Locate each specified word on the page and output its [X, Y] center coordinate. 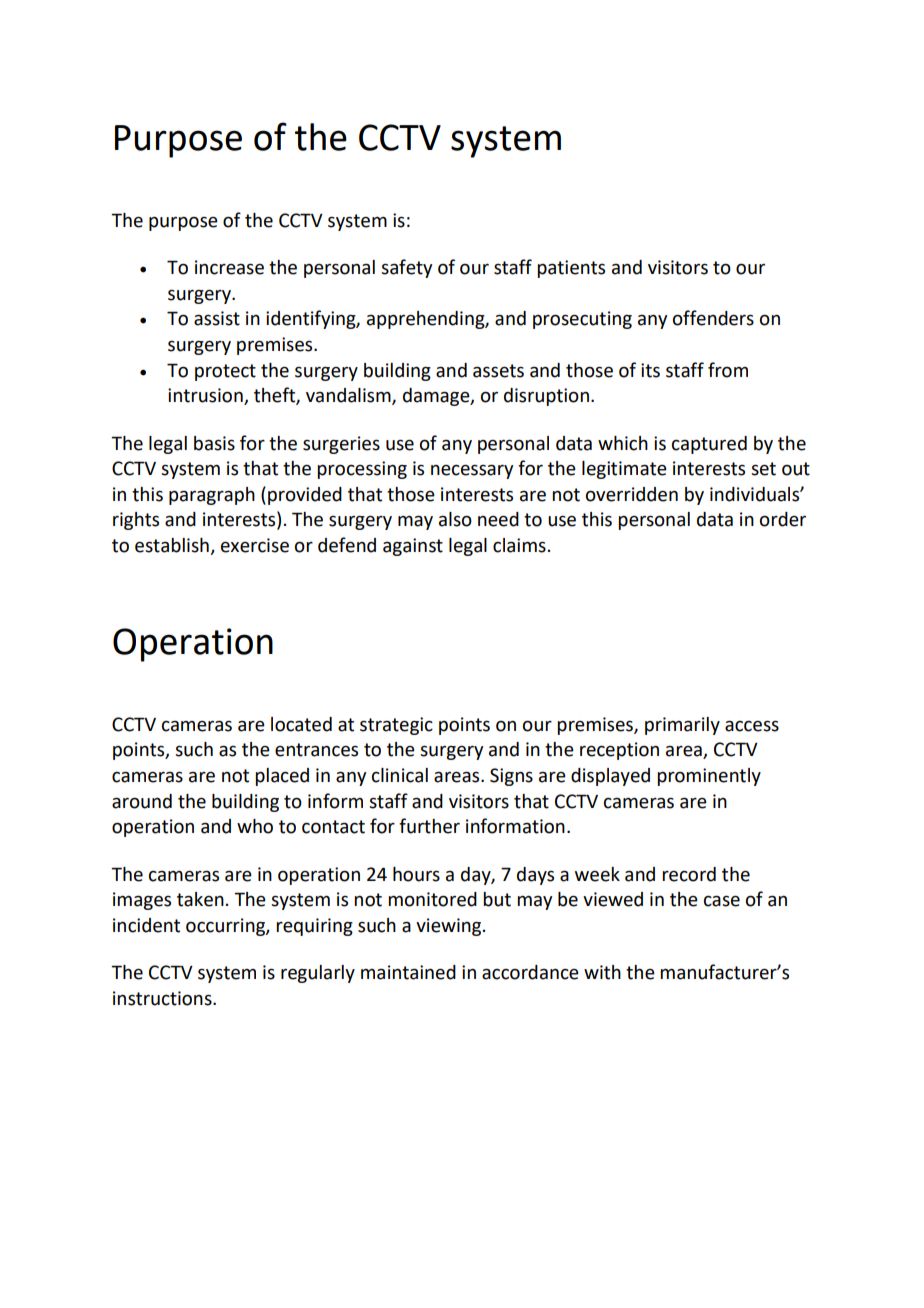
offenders [713, 318]
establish [173, 546]
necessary [472, 471]
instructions [163, 998]
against [413, 547]
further [429, 826]
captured [709, 445]
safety [406, 268]
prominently [709, 777]
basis [214, 443]
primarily [682, 726]
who [255, 826]
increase [229, 267]
